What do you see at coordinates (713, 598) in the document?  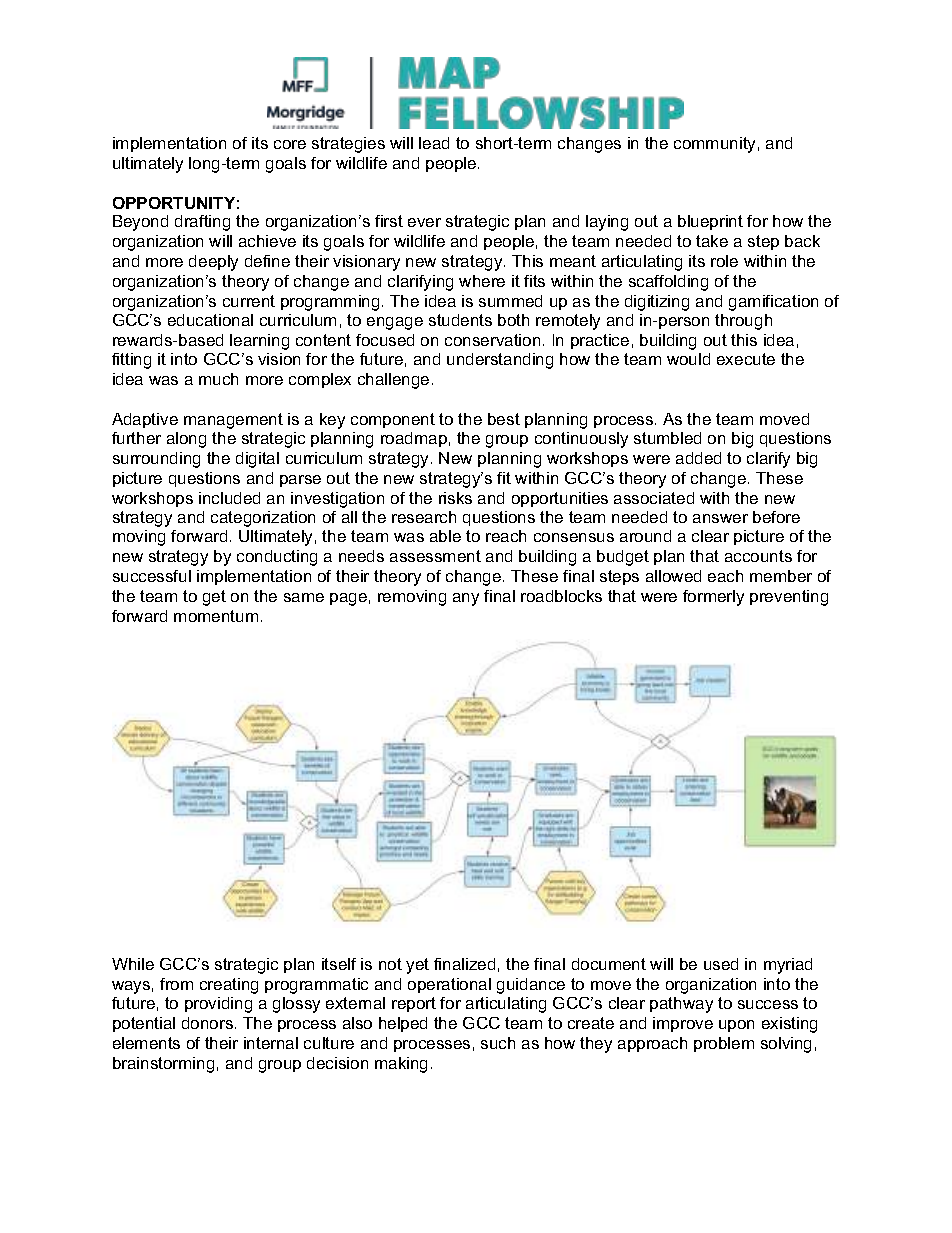 I see `formerly` at bounding box center [713, 598].
